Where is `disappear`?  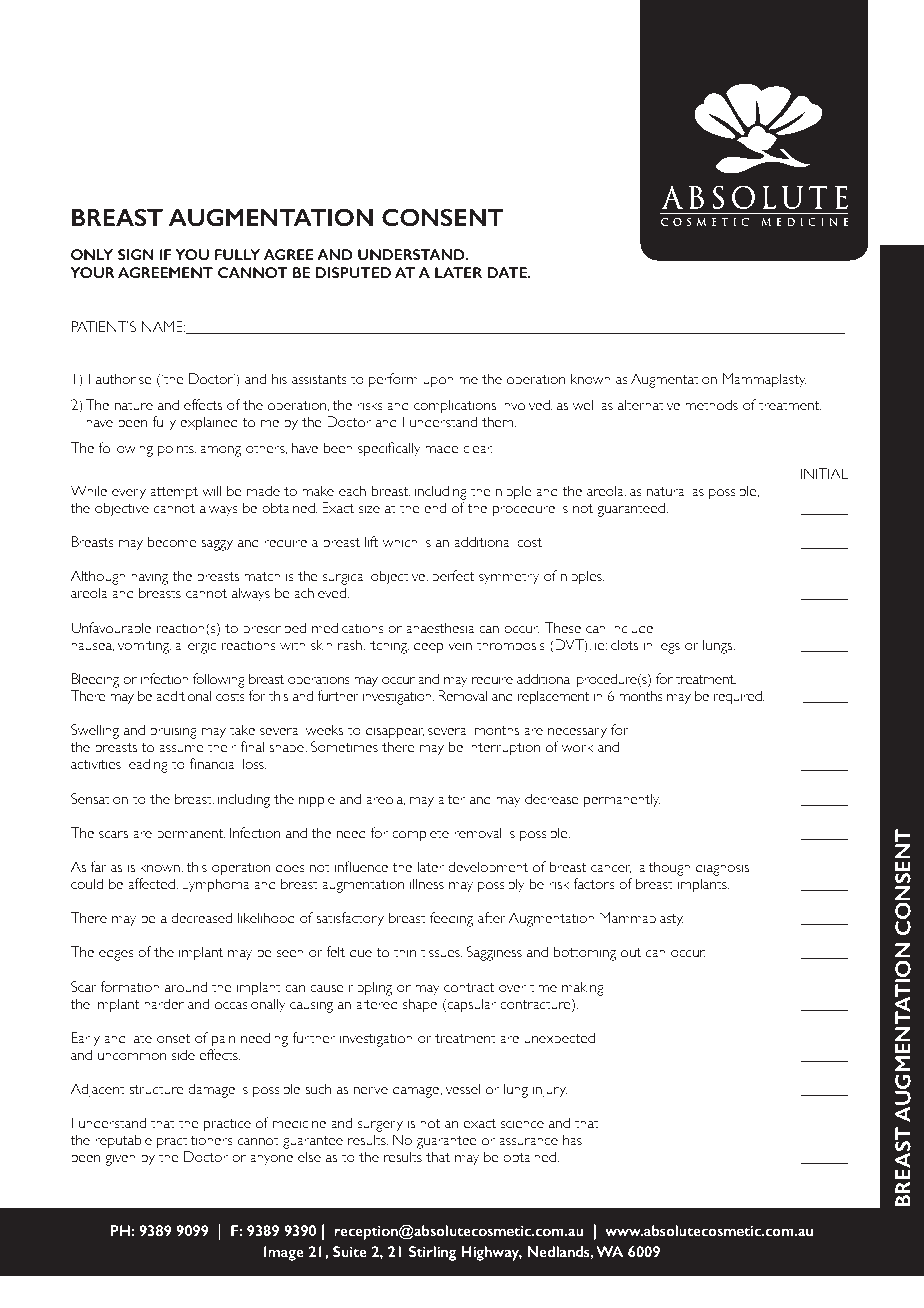 disappear is located at coordinates (395, 731).
